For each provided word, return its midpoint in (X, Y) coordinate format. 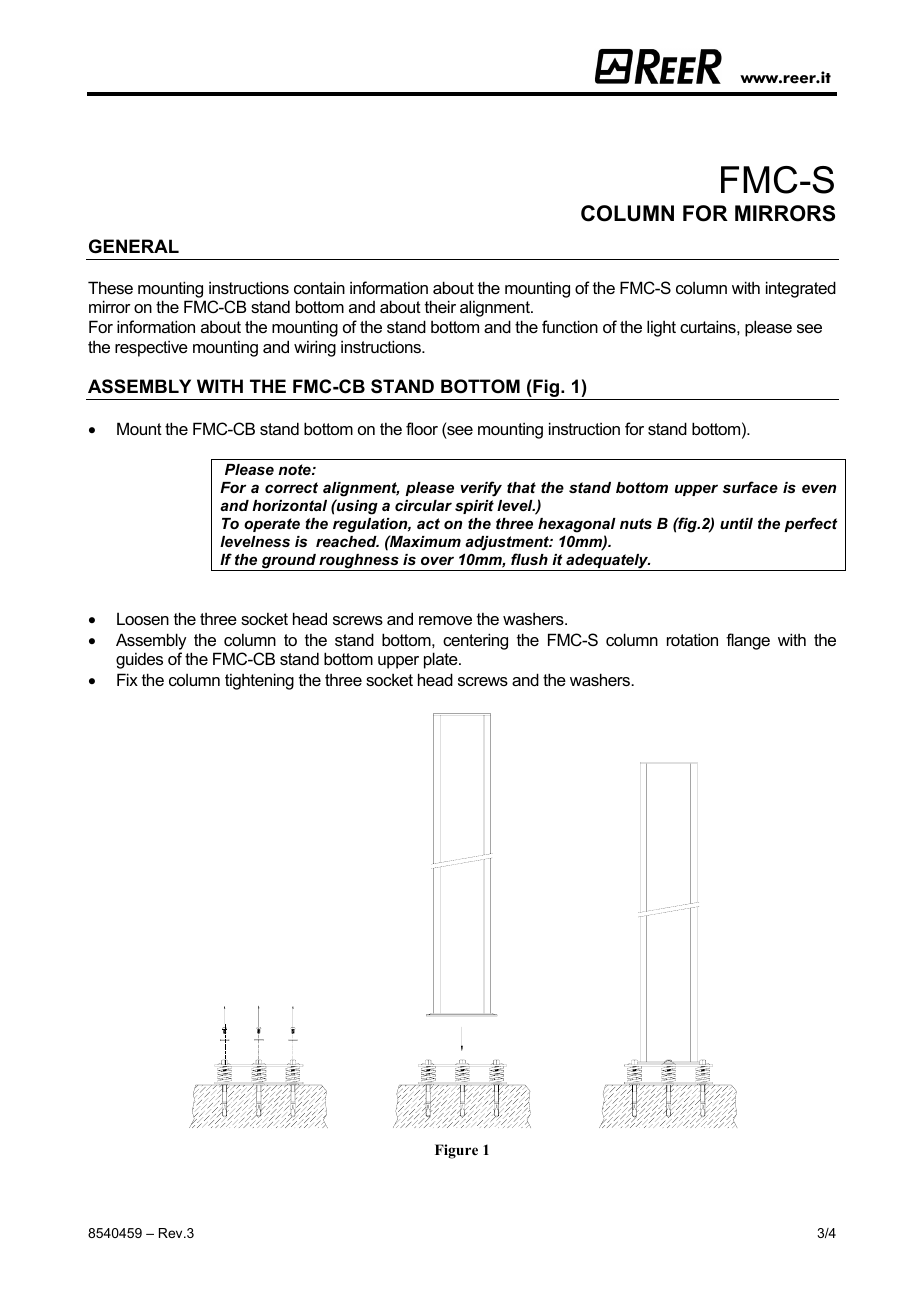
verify (481, 489)
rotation (692, 639)
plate (442, 660)
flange (748, 641)
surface (750, 487)
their (440, 306)
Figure (456, 1151)
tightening (259, 681)
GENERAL (134, 246)
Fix (127, 679)
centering (475, 641)
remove (445, 620)
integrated (801, 289)
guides (139, 660)
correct (291, 487)
